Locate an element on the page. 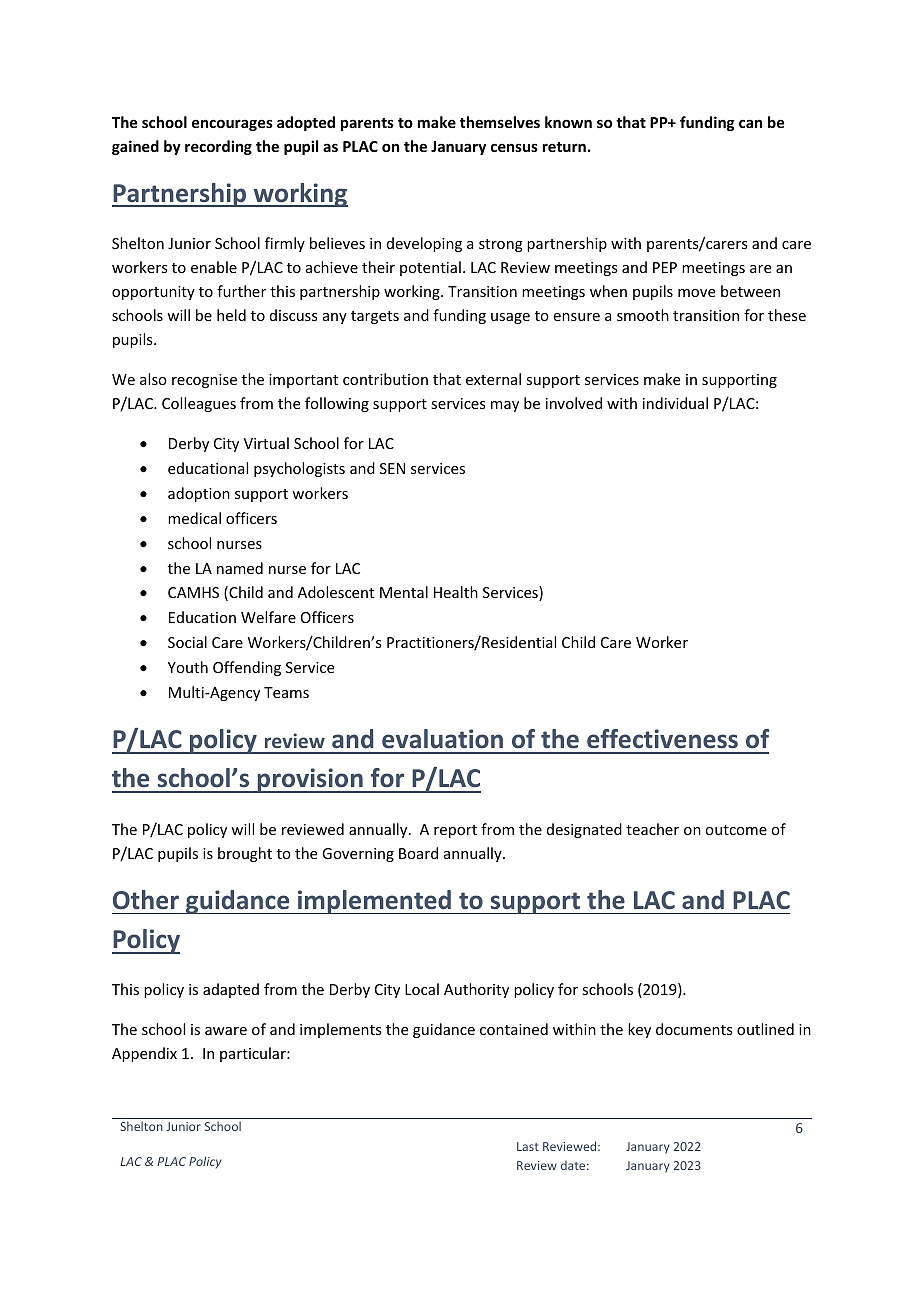  census is located at coordinates (514, 147).
